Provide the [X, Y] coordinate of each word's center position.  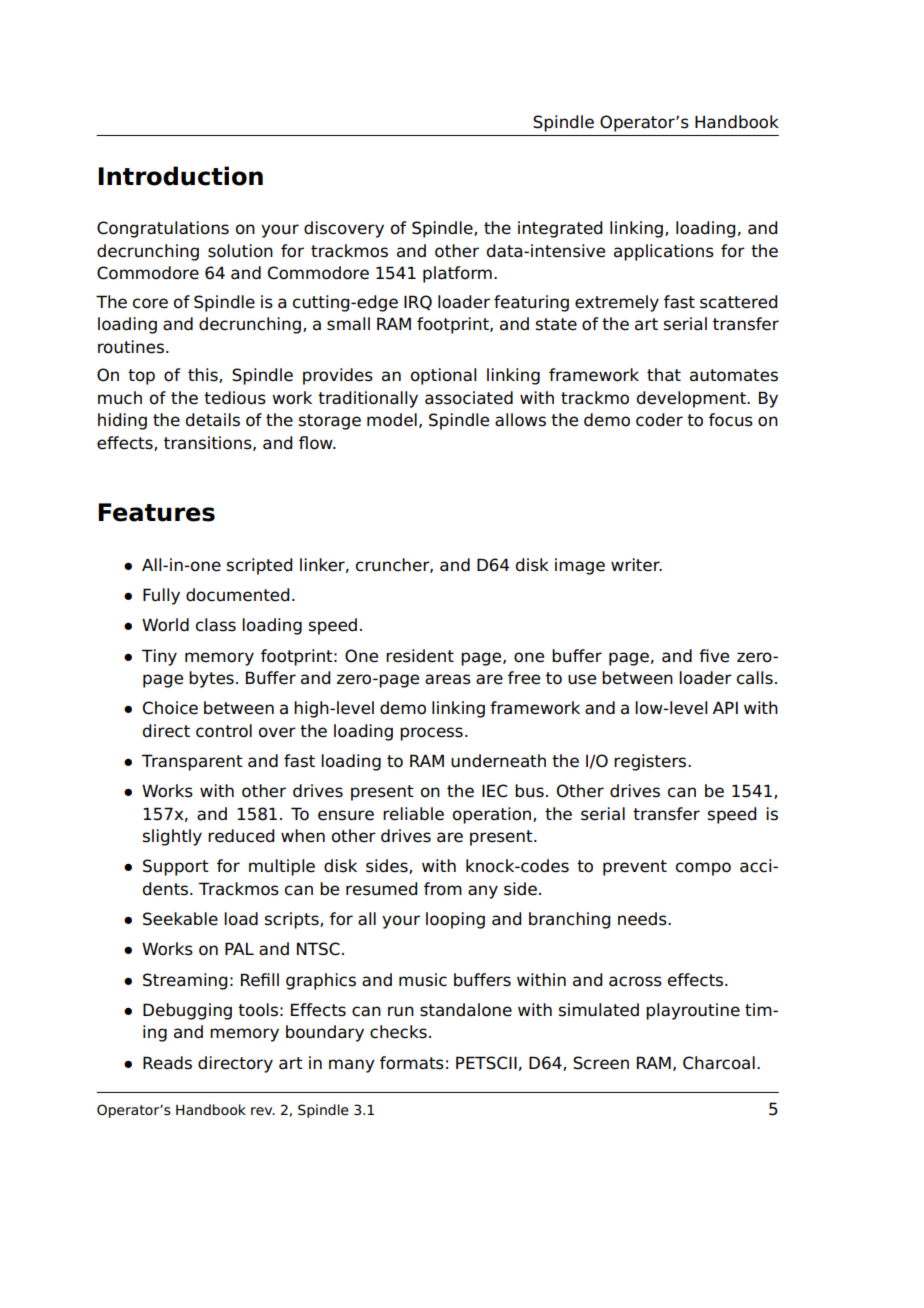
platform [457, 274]
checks [398, 1032]
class [216, 625]
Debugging [187, 1011]
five [714, 656]
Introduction [180, 176]
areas [448, 679]
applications [664, 252]
